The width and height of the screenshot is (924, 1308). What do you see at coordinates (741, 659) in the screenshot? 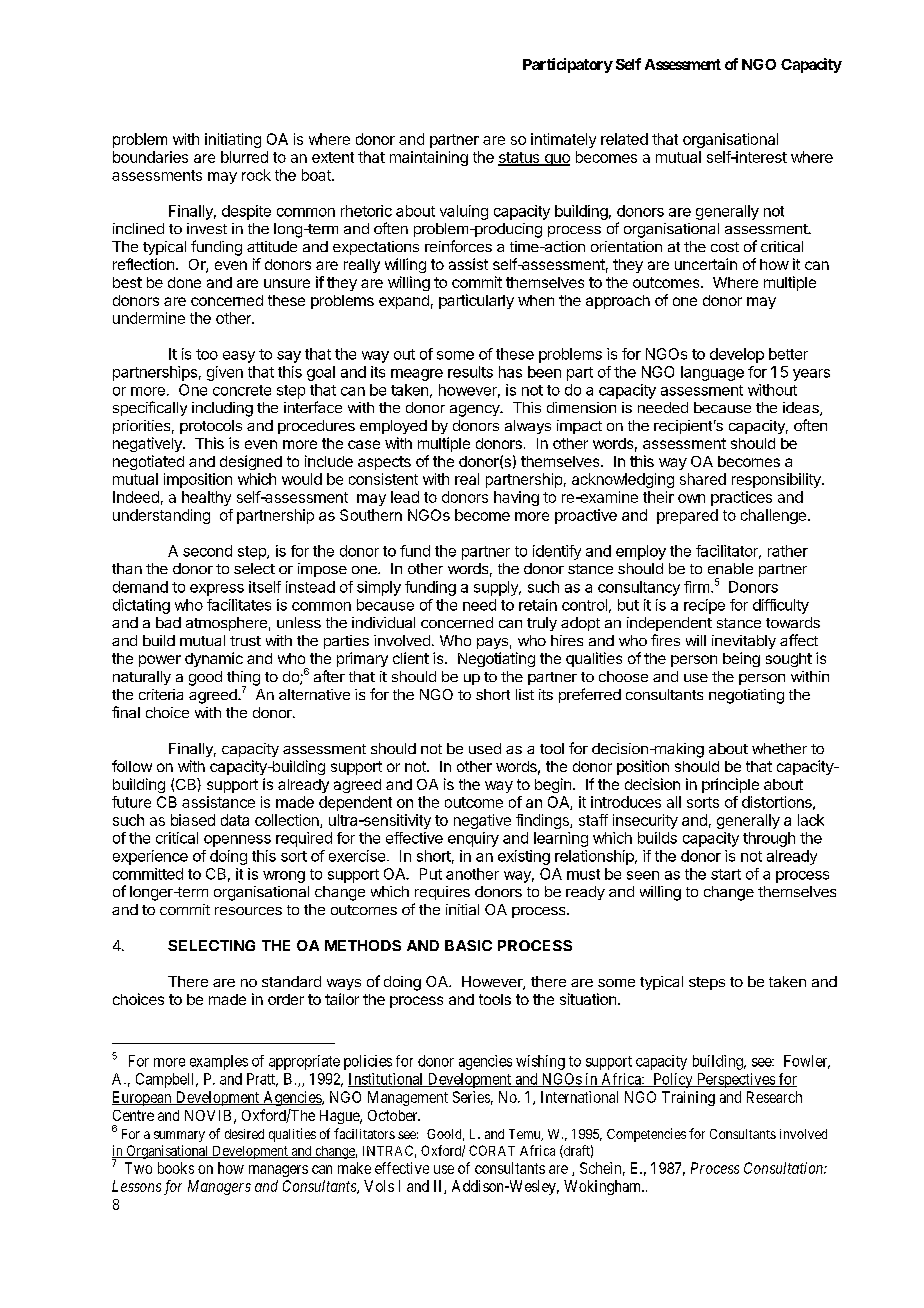
I see `being` at bounding box center [741, 659].
